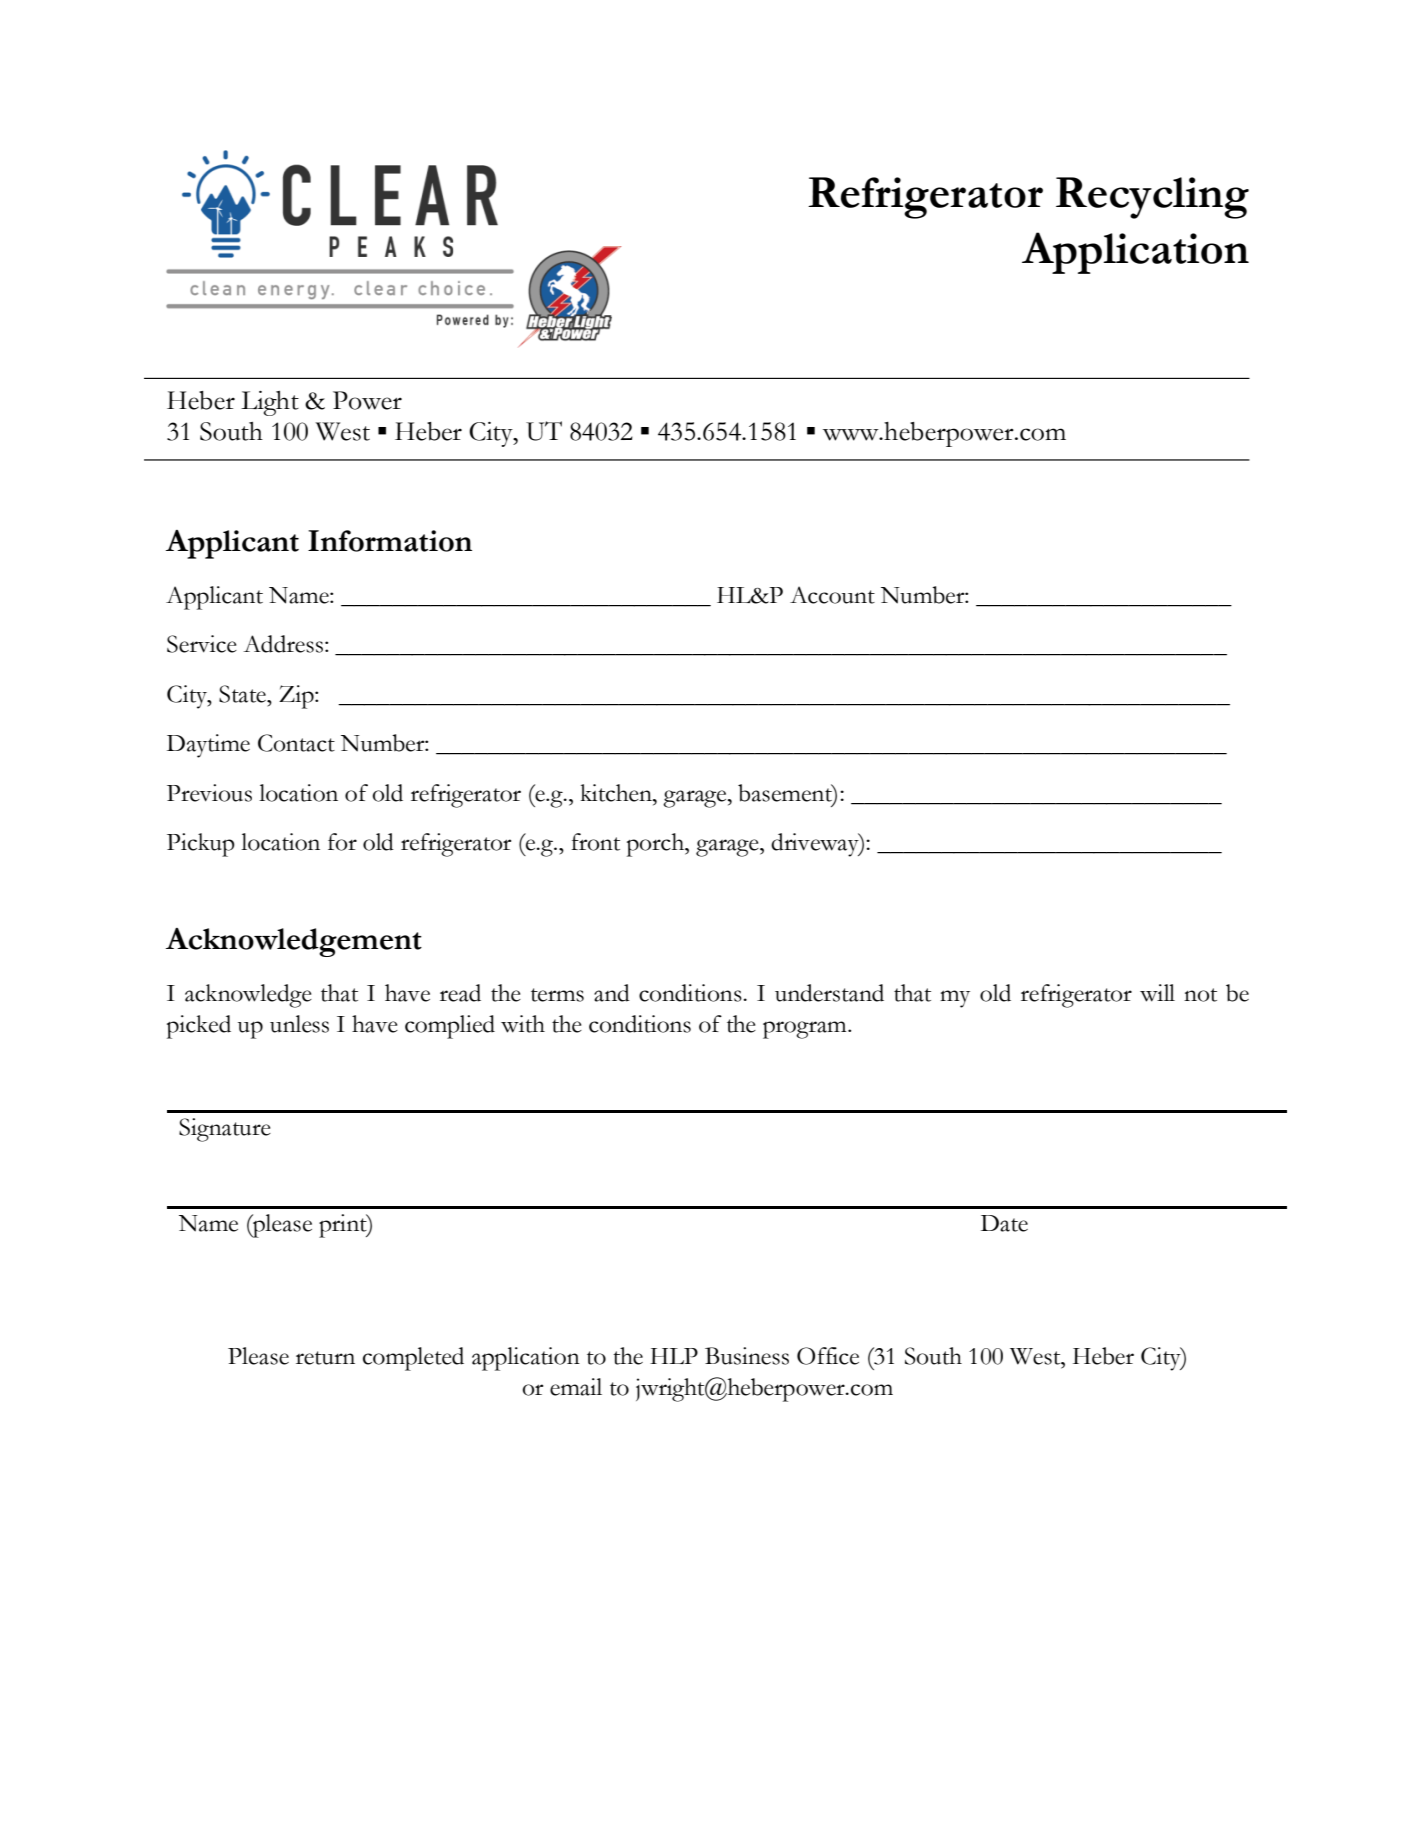  Describe the element at coordinates (832, 595) in the screenshot. I see `Account` at that location.
